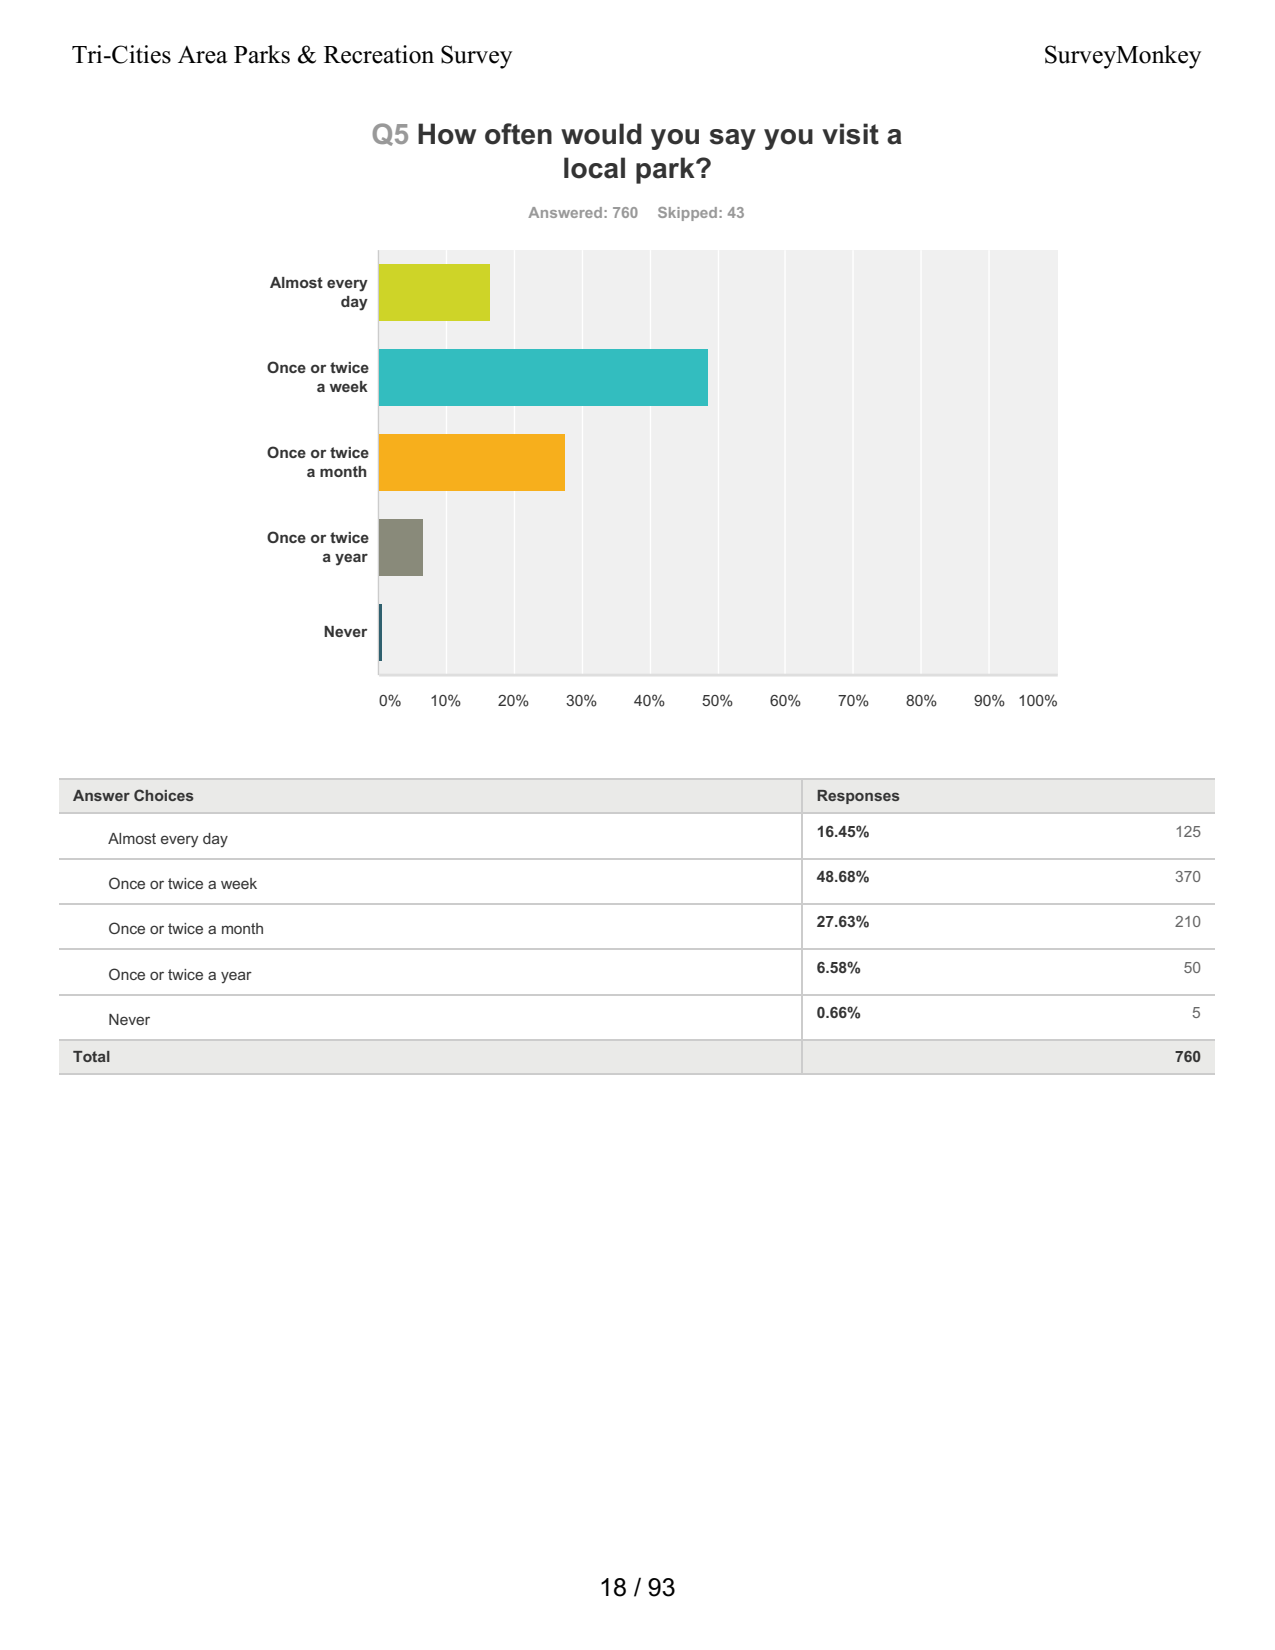 The width and height of the page is (1275, 1650). I want to click on How, so click(447, 134).
